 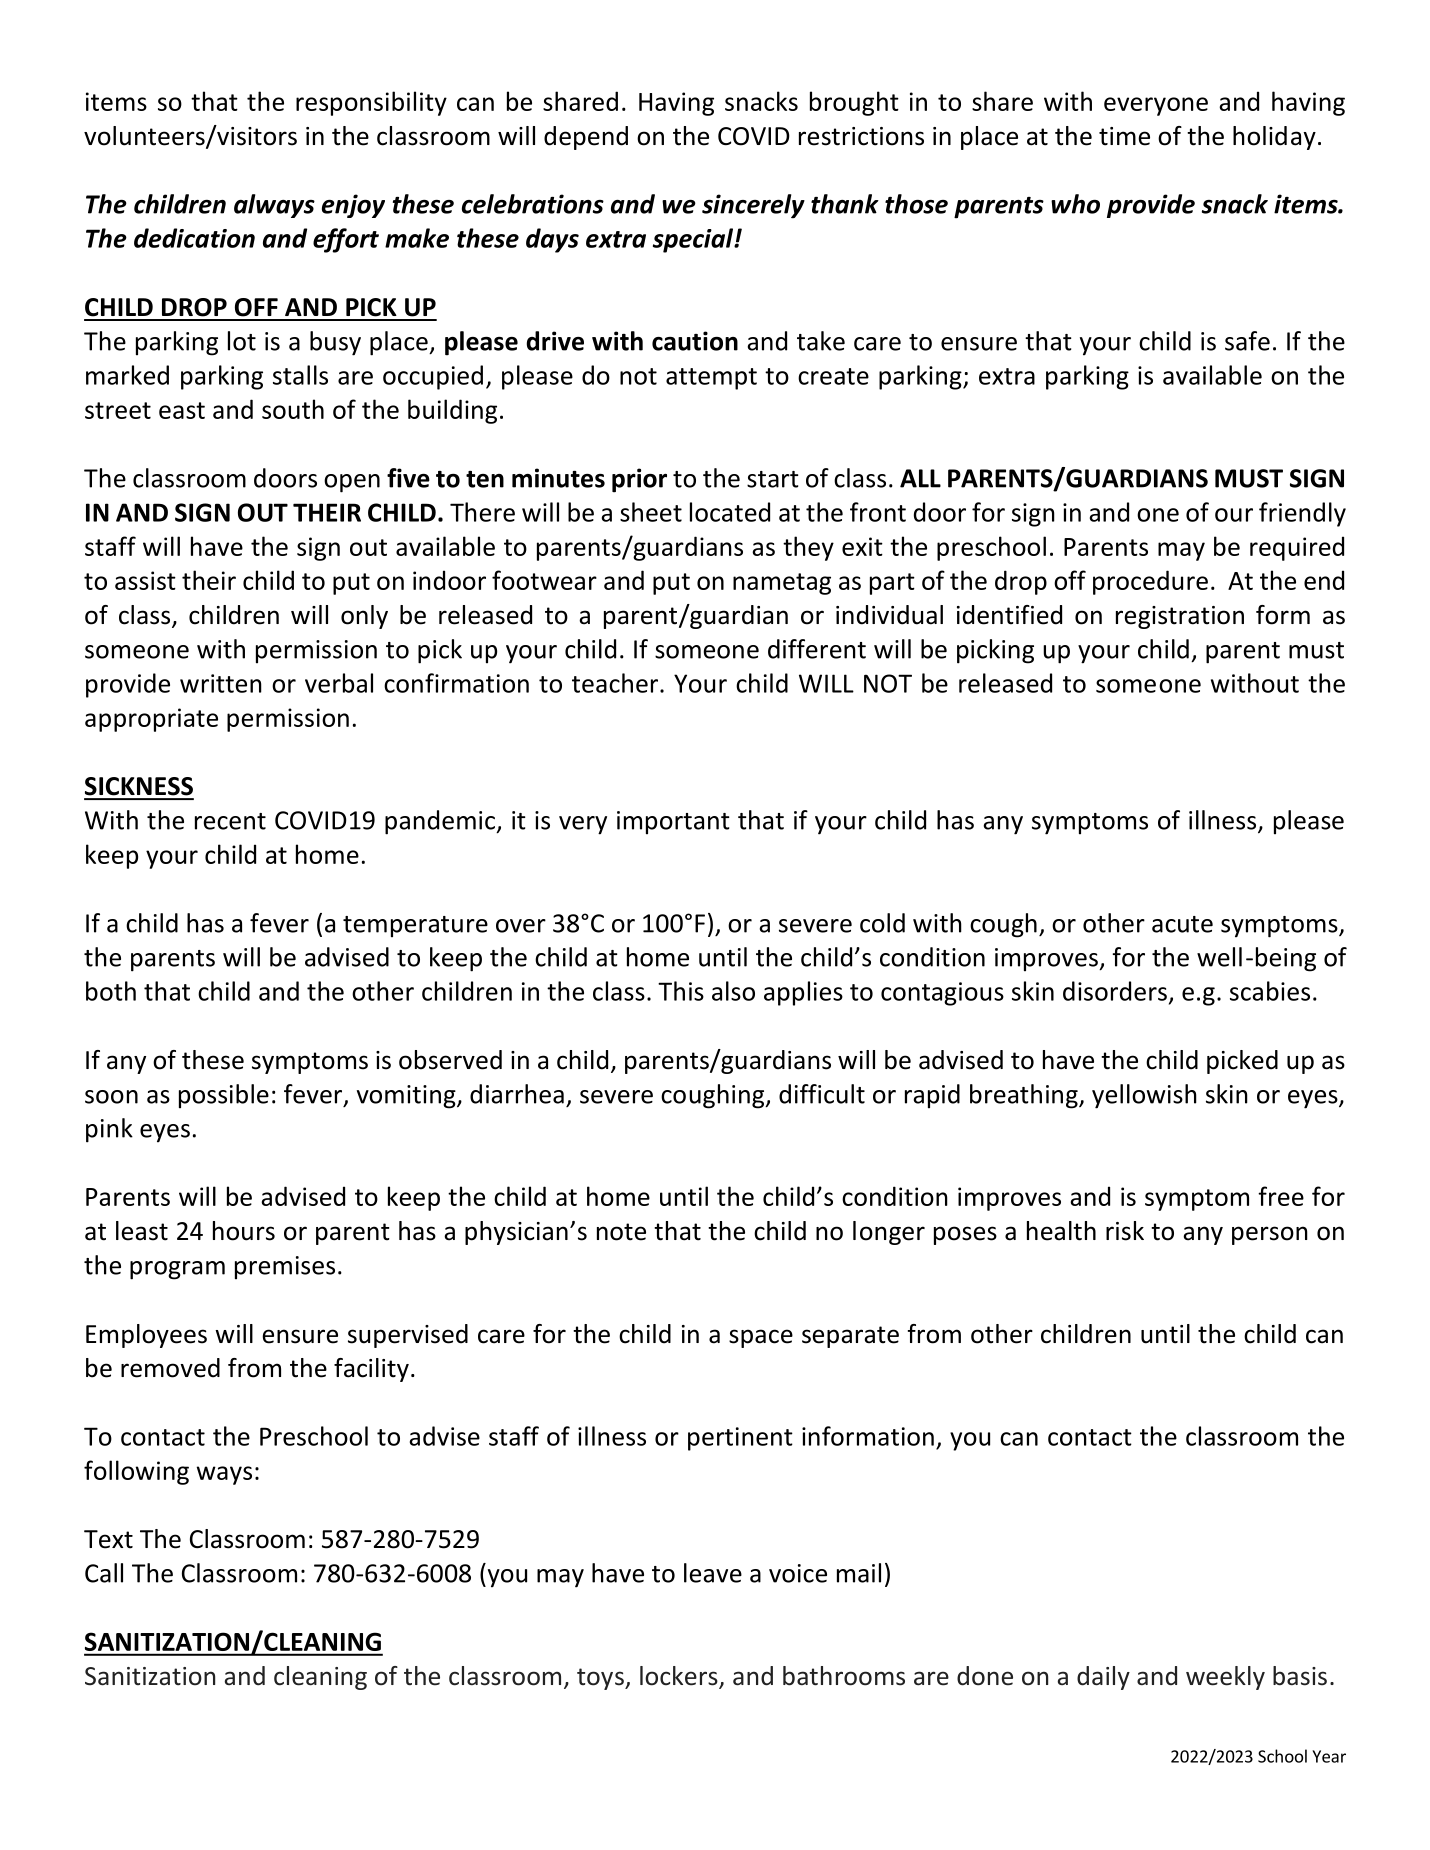 I want to click on sincerely, so click(x=753, y=206).
